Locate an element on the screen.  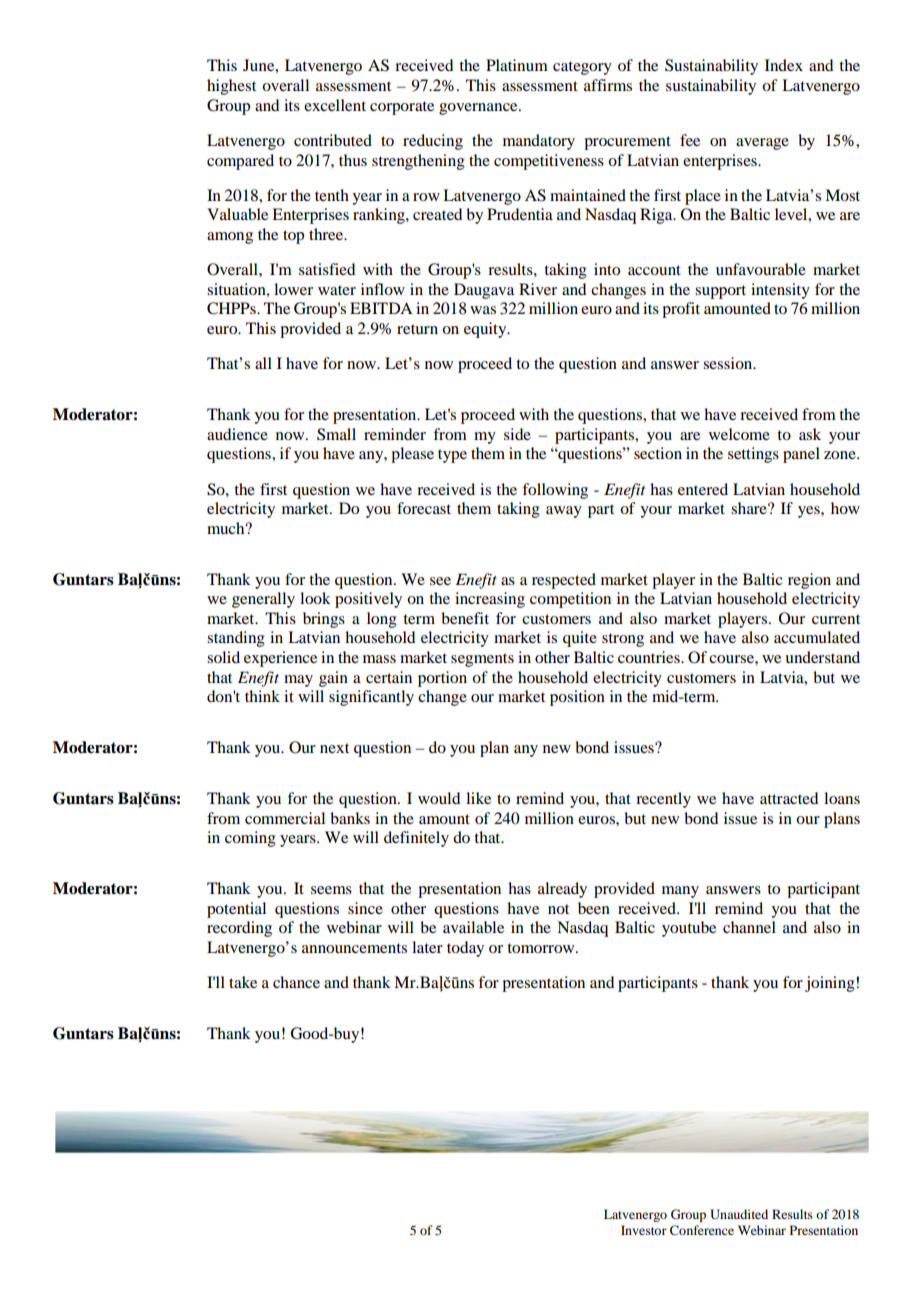
excellent is located at coordinates (335, 105).
